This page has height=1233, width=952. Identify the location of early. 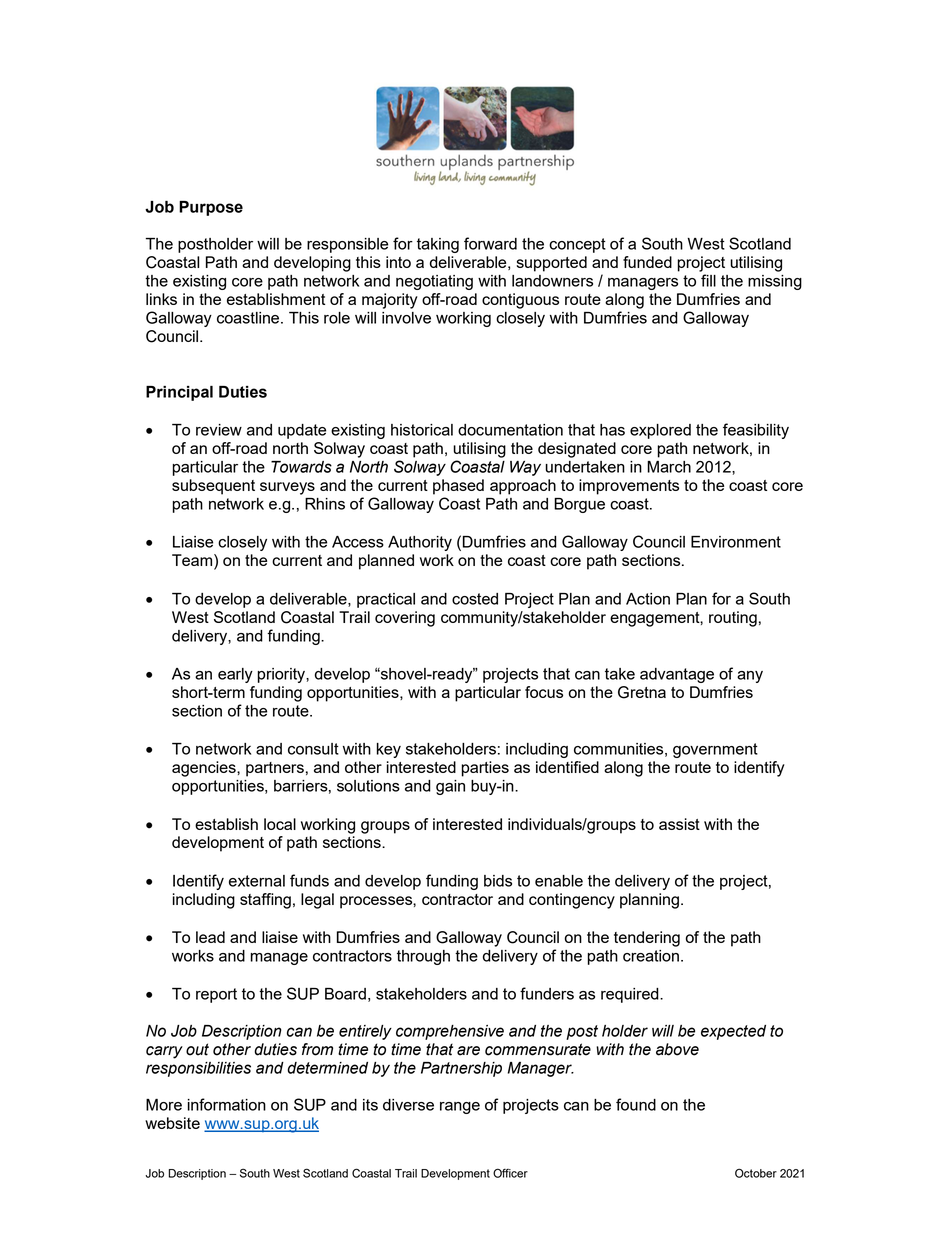
(235, 675).
